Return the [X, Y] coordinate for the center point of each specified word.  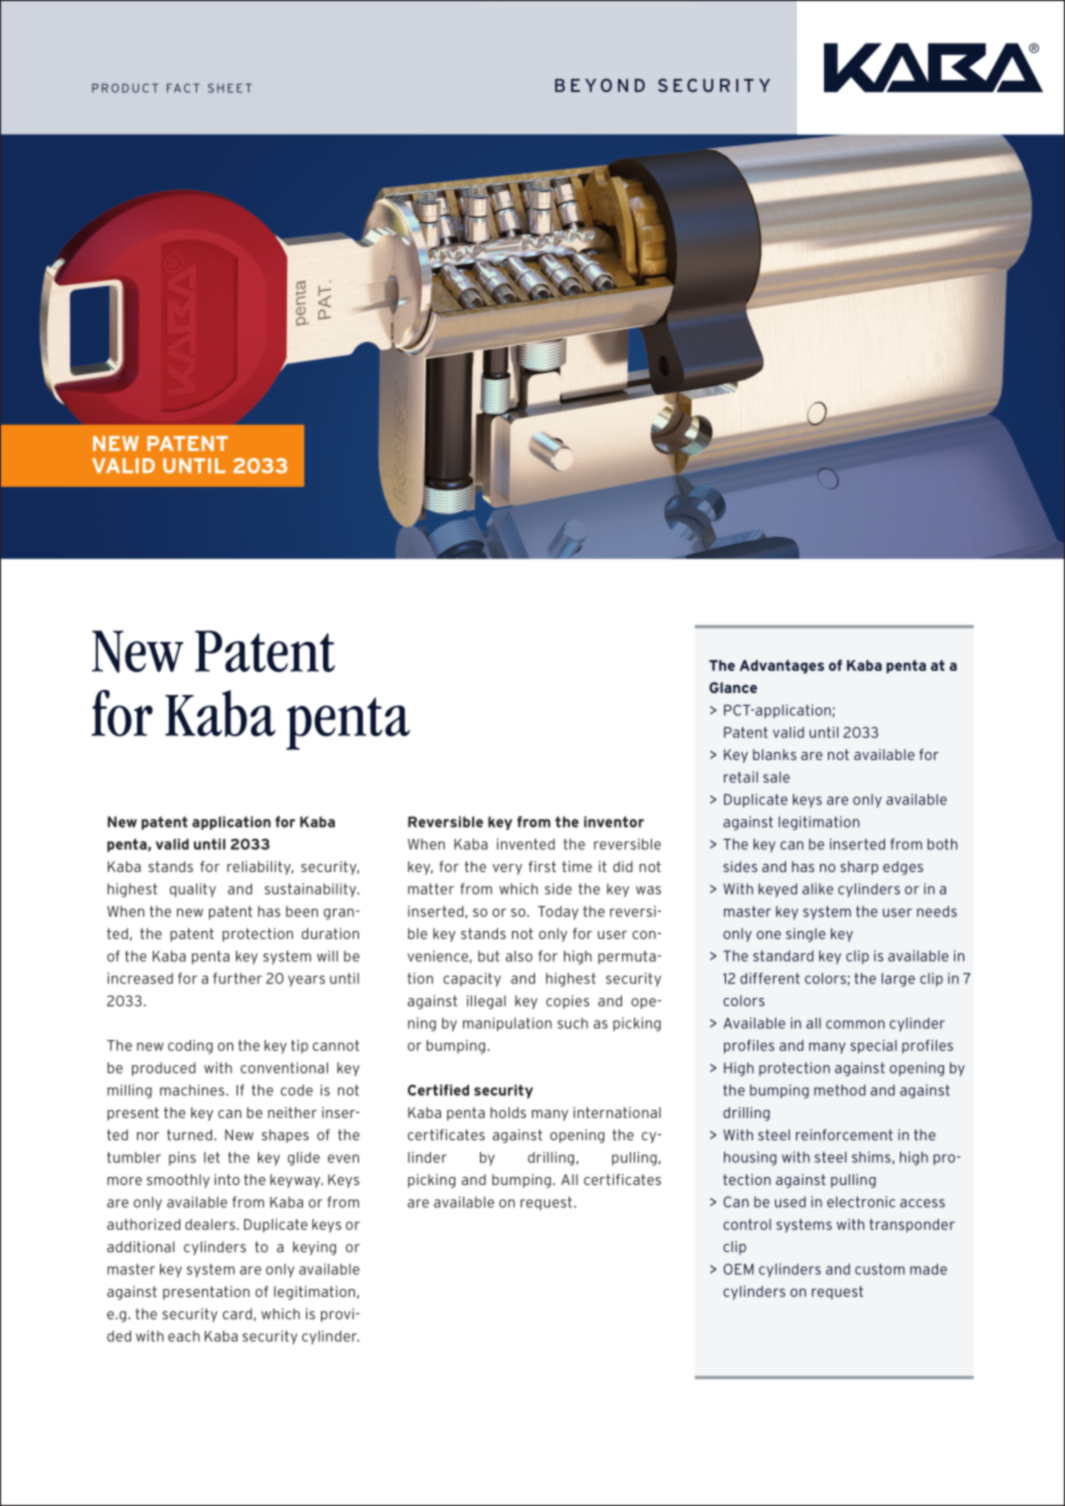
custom [880, 1269]
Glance [733, 687]
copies [567, 1002]
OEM [738, 1269]
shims [872, 1157]
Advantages [782, 667]
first [542, 866]
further [237, 978]
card [237, 1314]
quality [193, 890]
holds [508, 1112]
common [855, 1024]
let [212, 1157]
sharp [859, 868]
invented [526, 844]
